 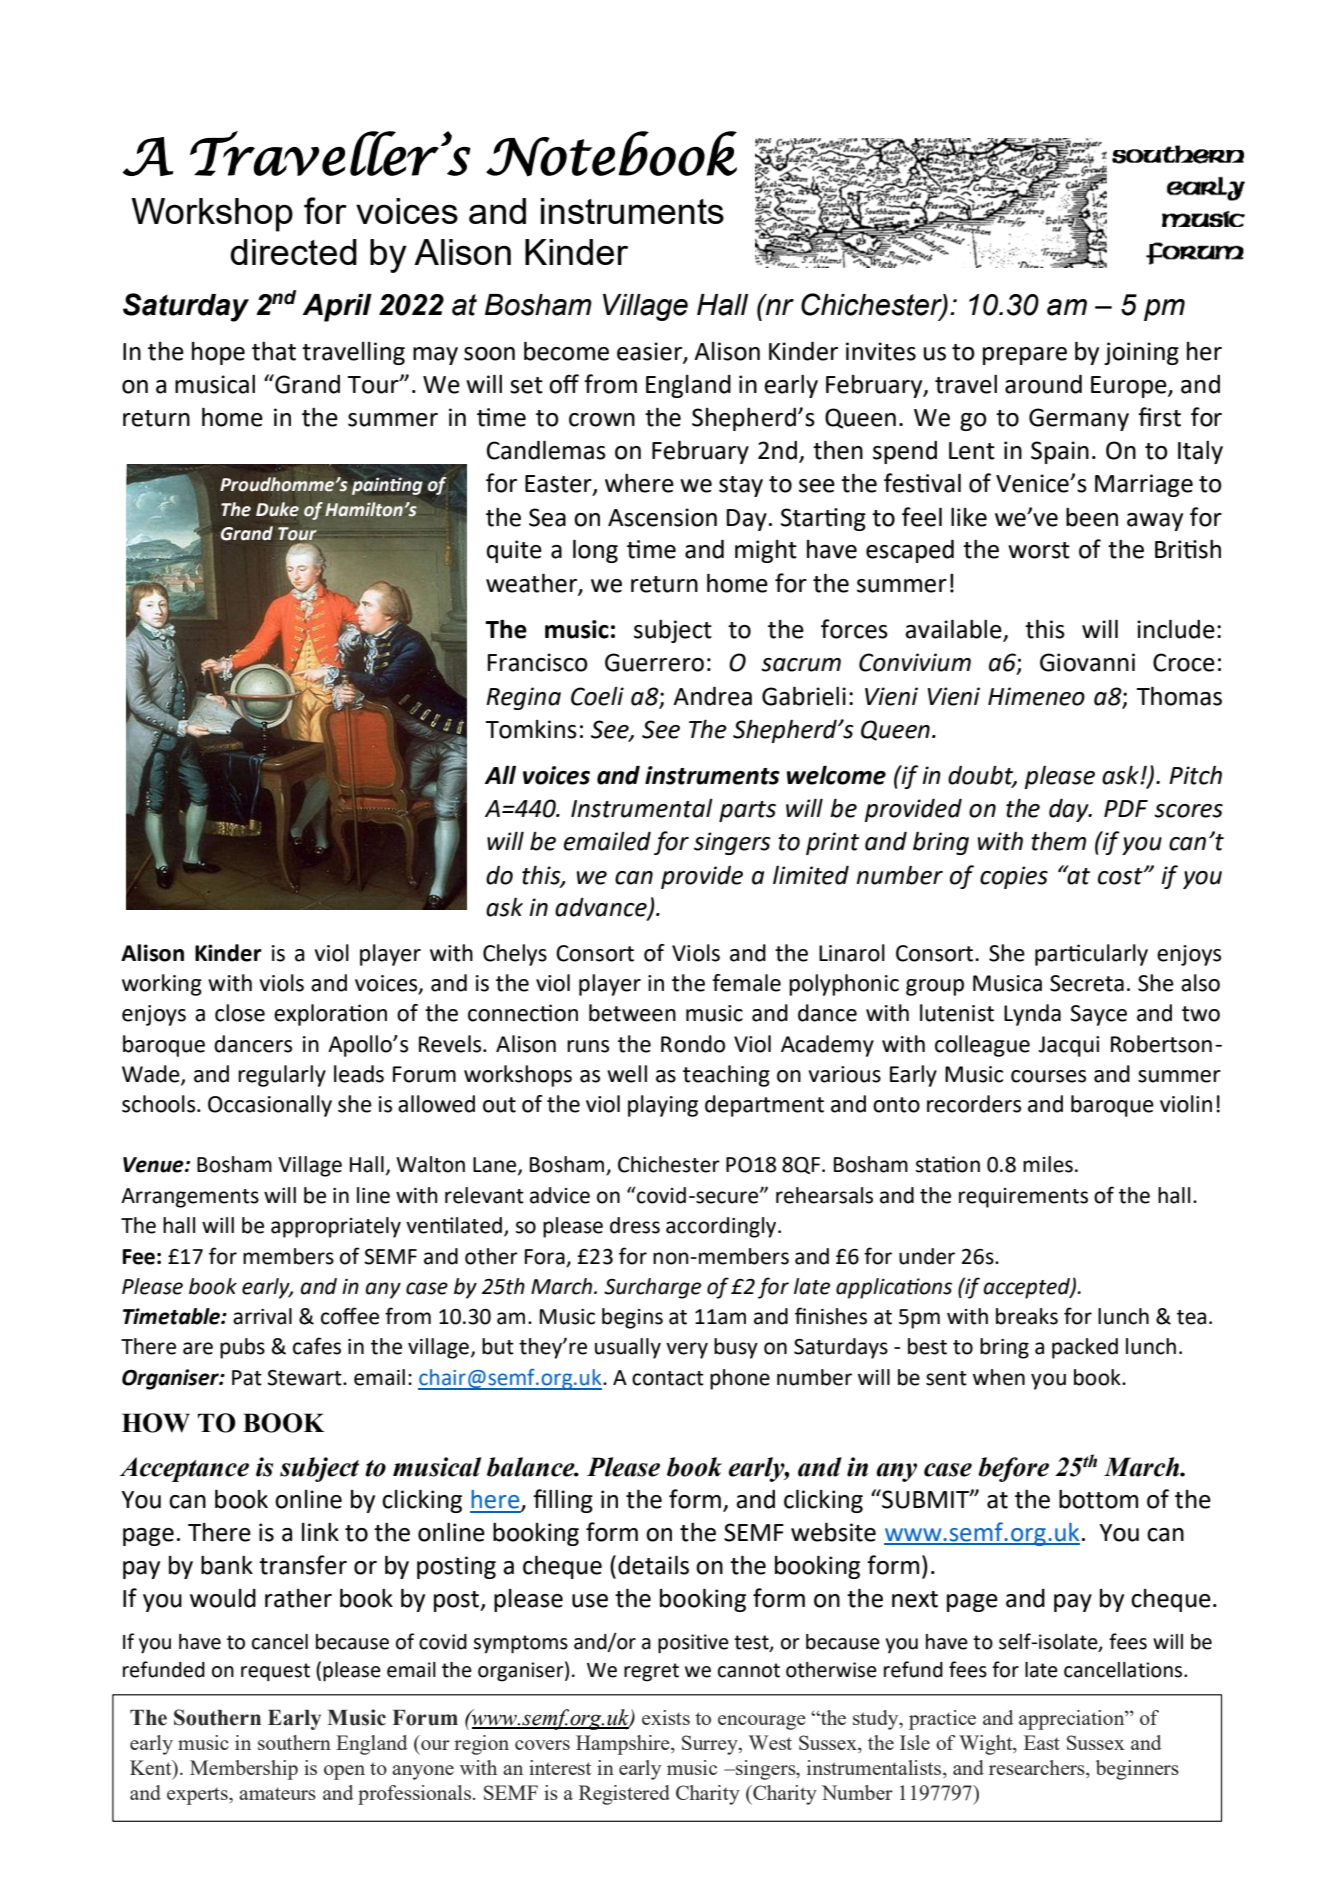 I want to click on Surrey, so click(x=711, y=1745).
